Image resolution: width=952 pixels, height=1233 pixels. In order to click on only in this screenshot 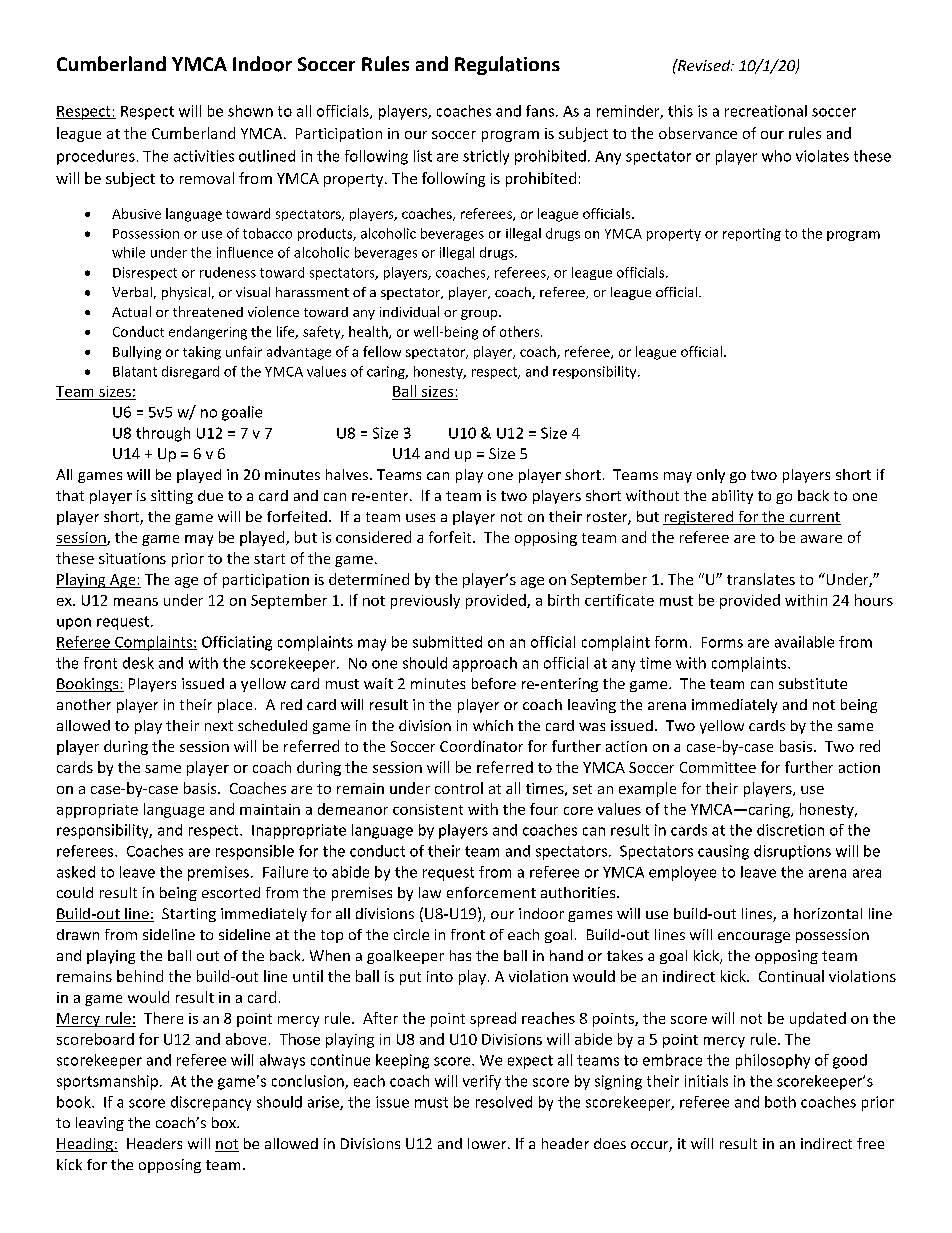, I will do `click(711, 476)`.
